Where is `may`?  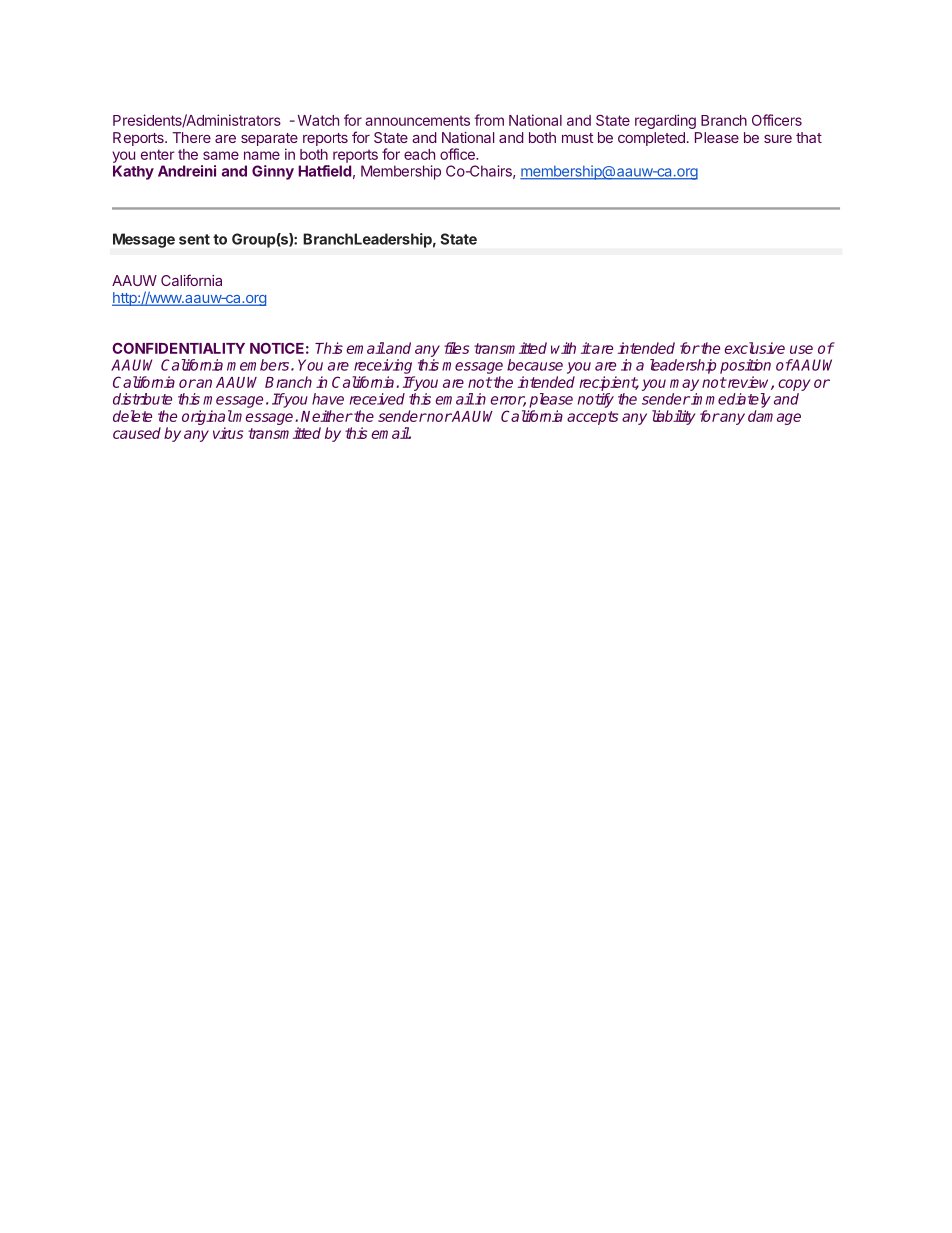
may is located at coordinates (684, 385).
